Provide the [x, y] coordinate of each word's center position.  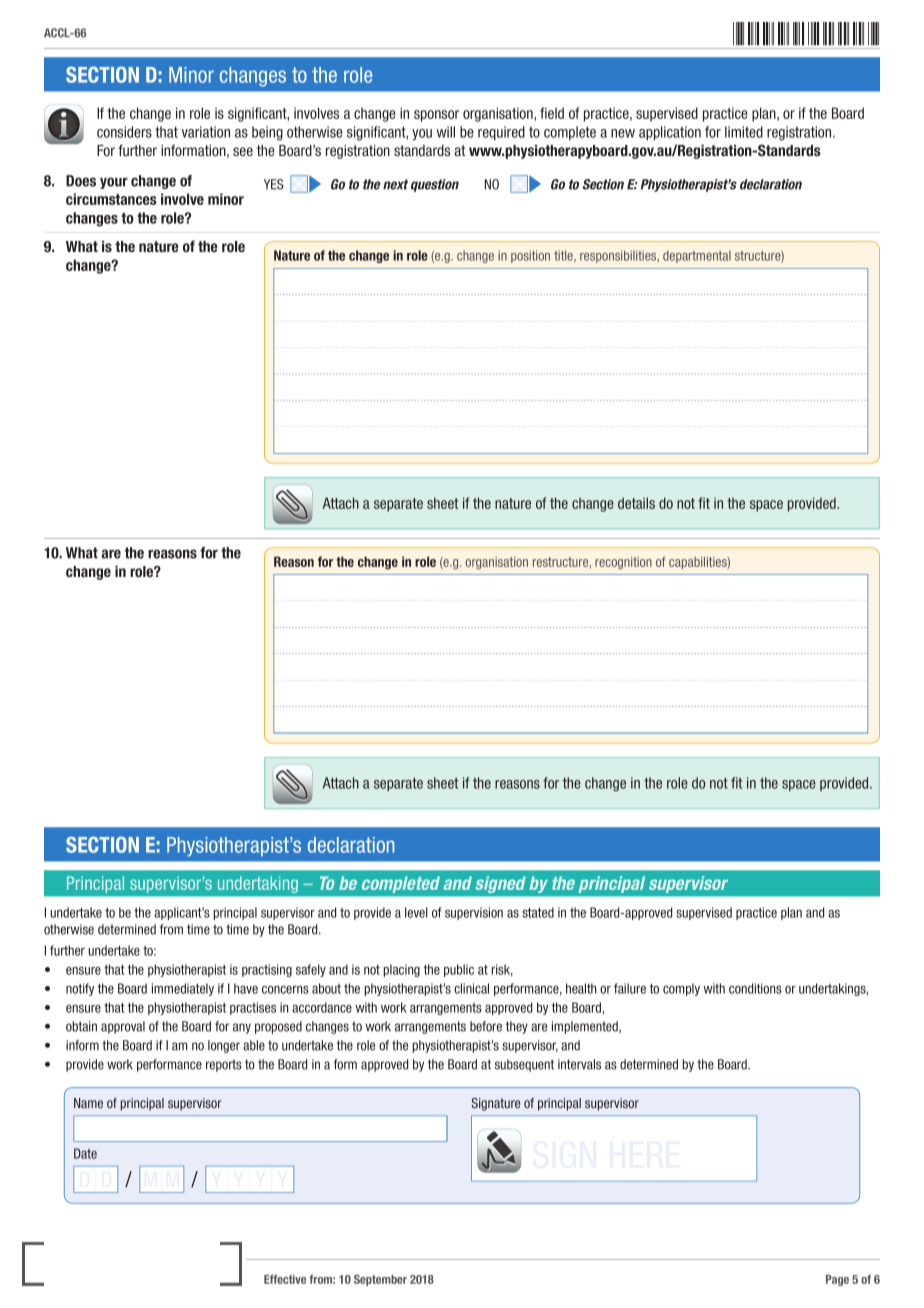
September [380, 1280]
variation [206, 132]
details [636, 503]
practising [267, 970]
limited [744, 132]
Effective [285, 1279]
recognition [623, 563]
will [446, 132]
